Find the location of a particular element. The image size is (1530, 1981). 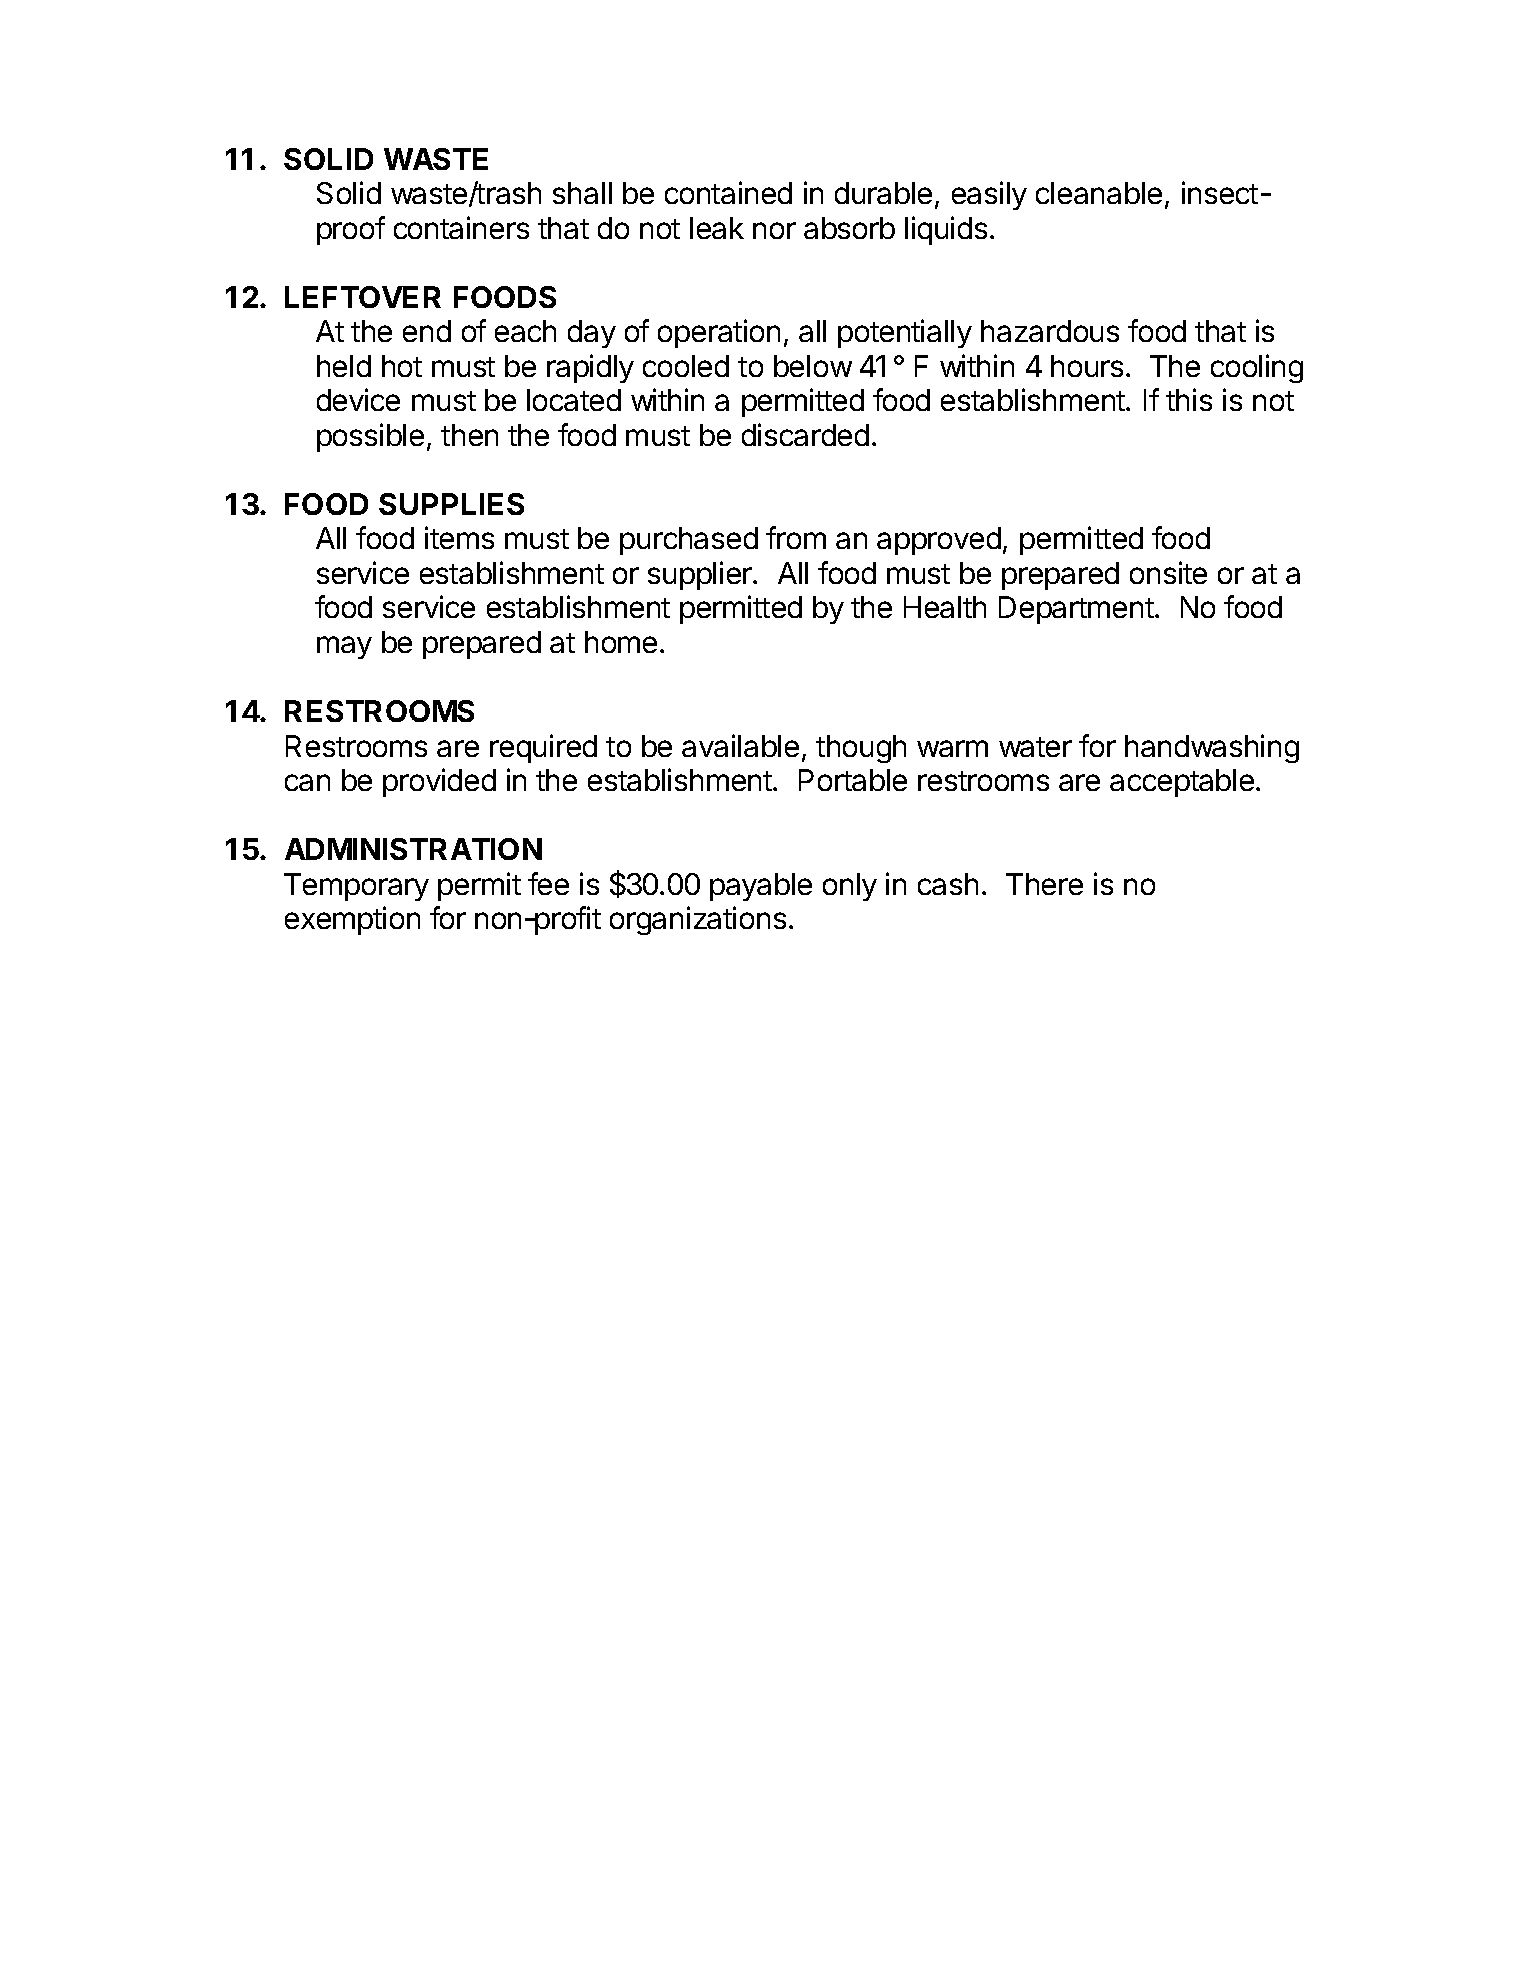

cleanable is located at coordinates (1099, 193).
